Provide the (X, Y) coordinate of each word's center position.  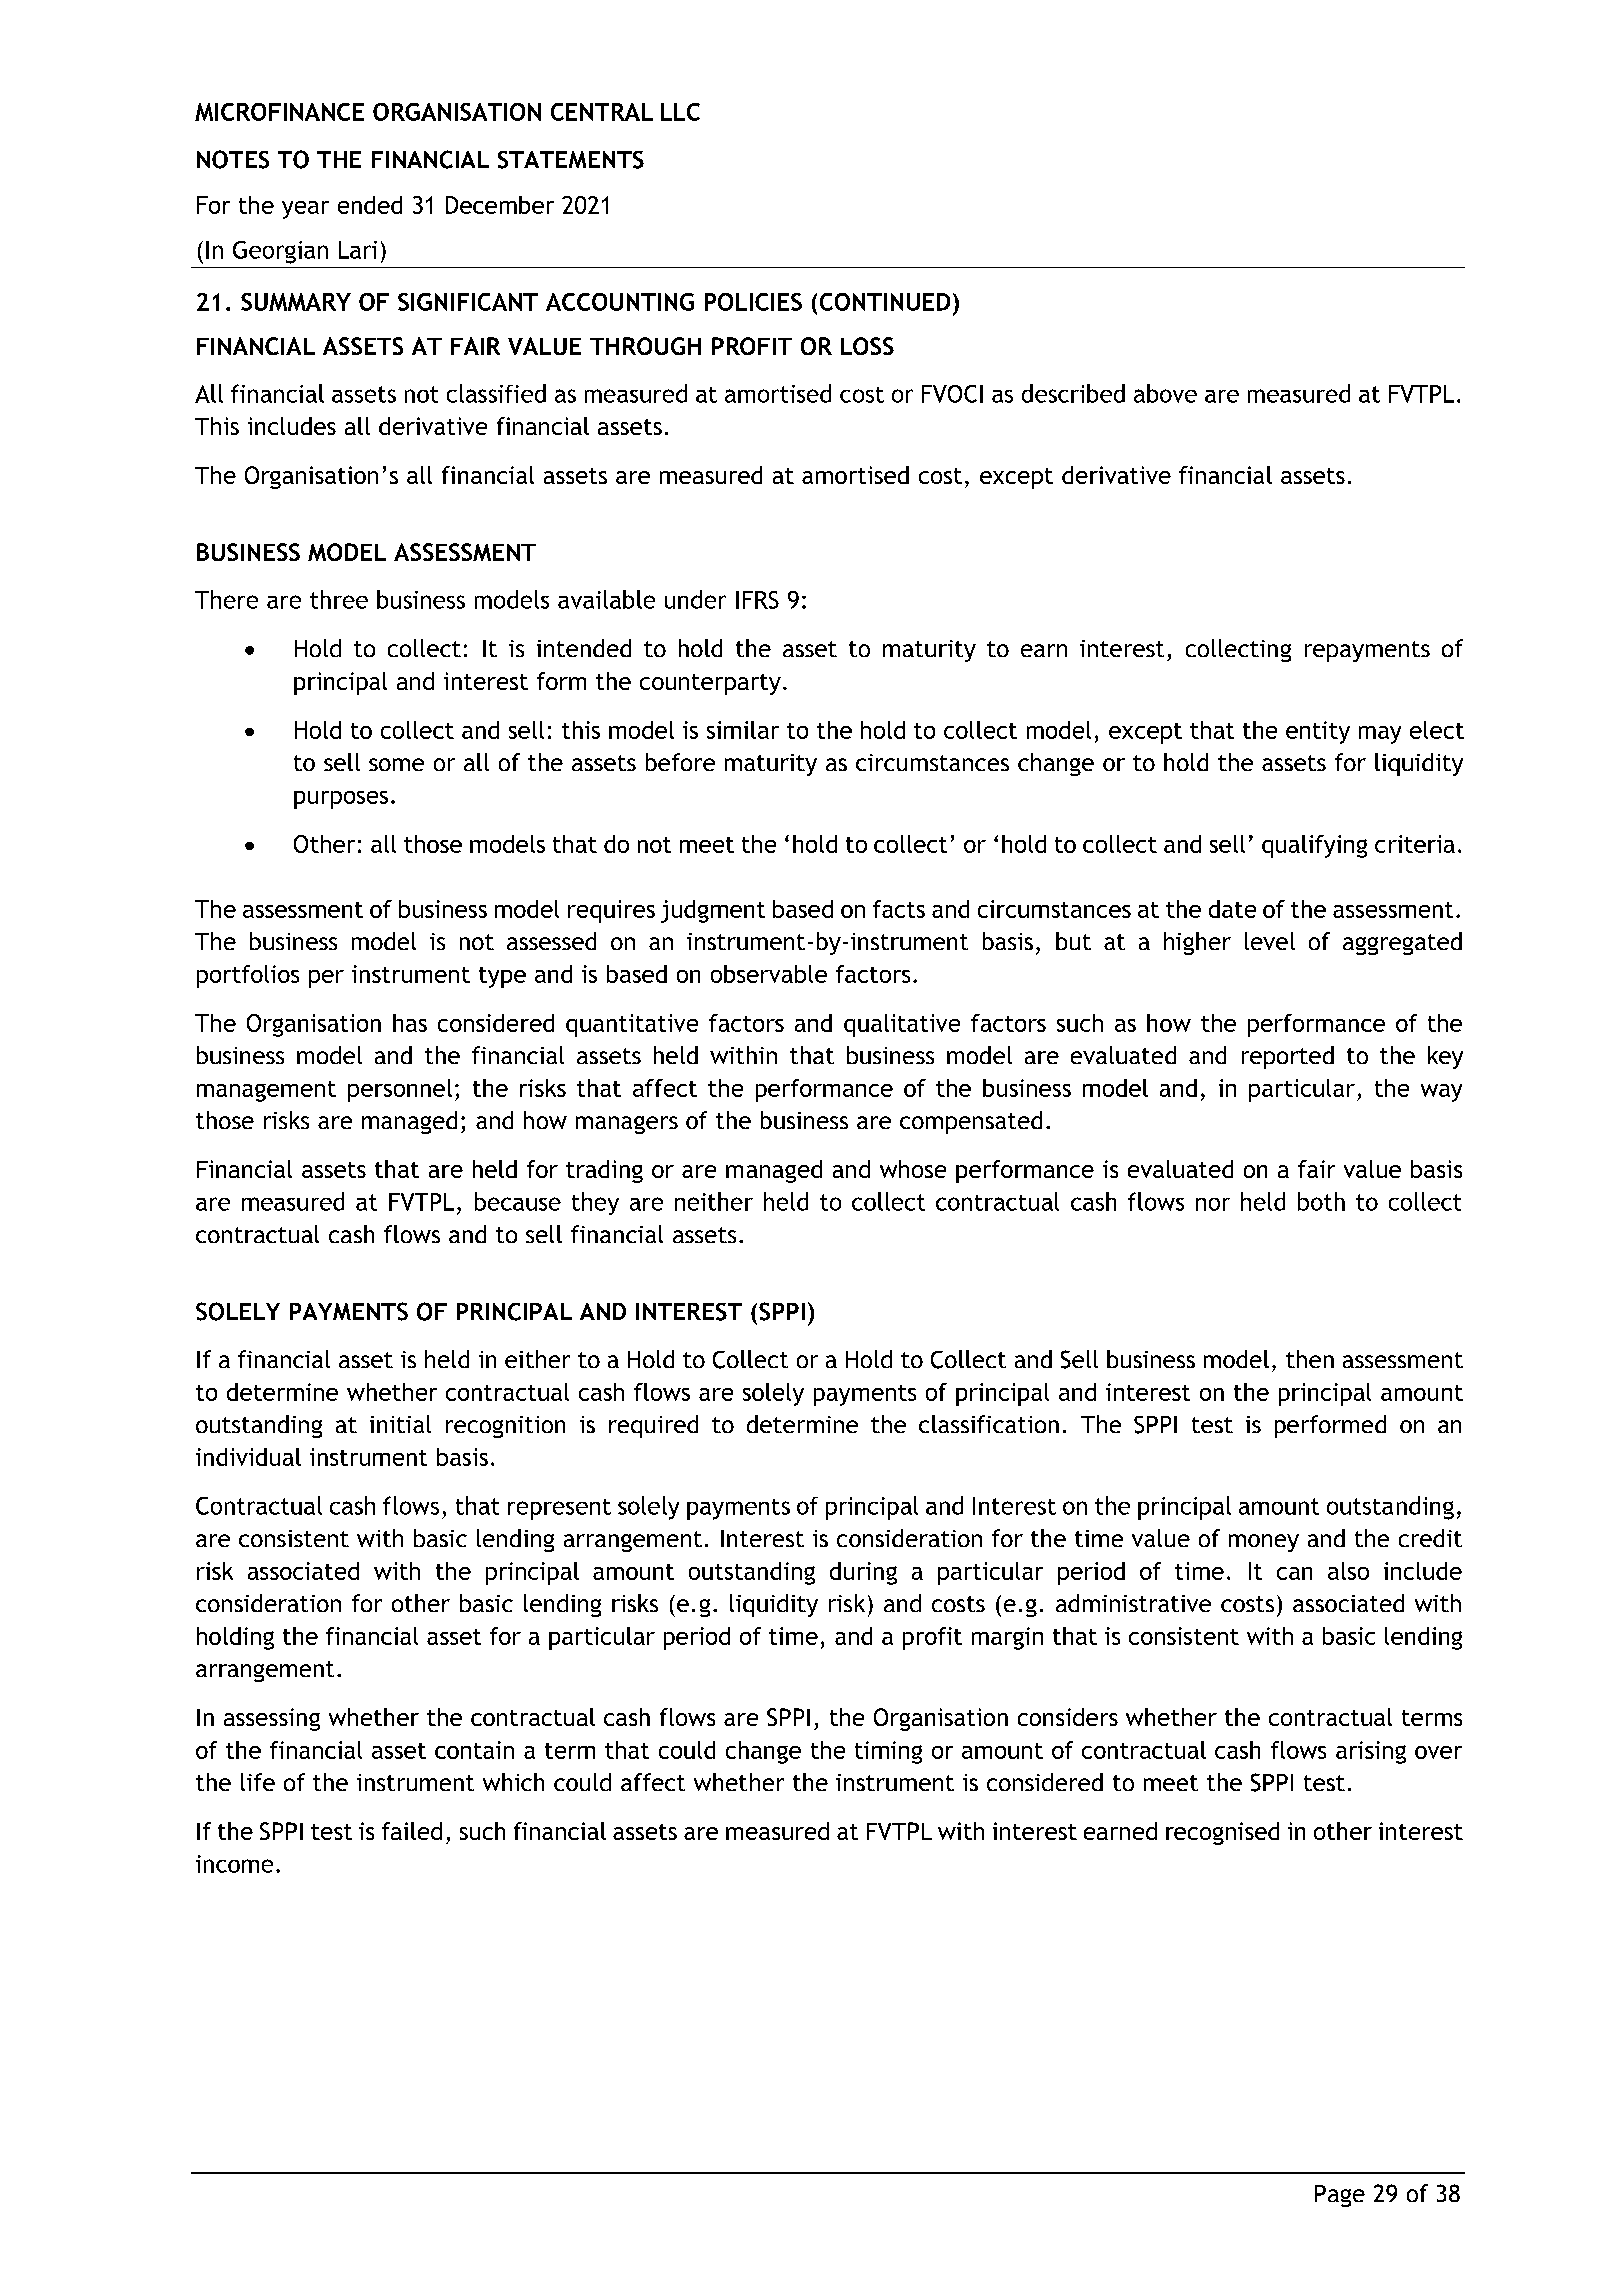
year (305, 210)
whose (913, 1169)
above (1165, 393)
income (234, 1864)
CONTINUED (885, 302)
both (1321, 1201)
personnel (400, 1090)
